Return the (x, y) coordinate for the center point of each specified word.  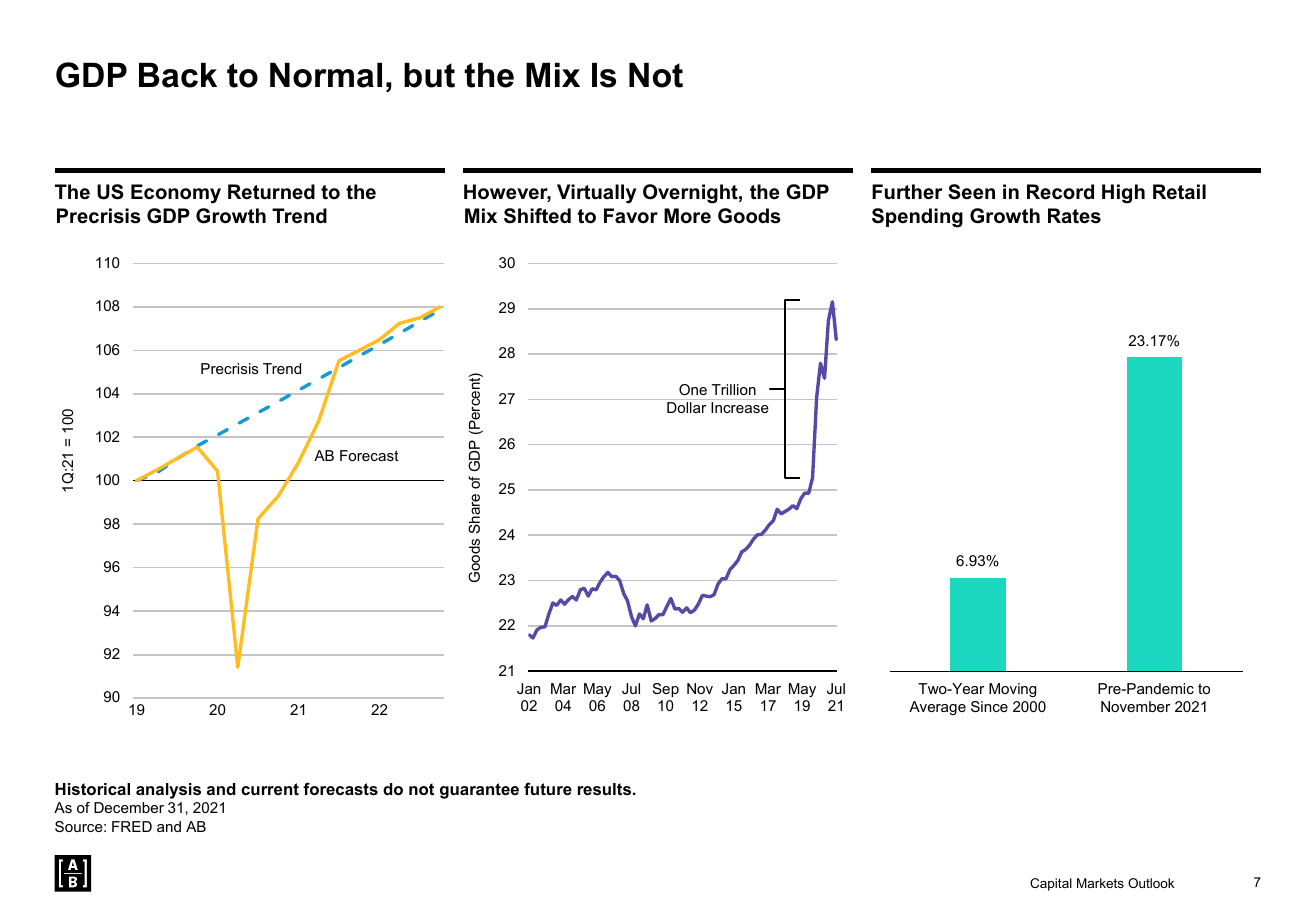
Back (178, 75)
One (693, 389)
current (270, 789)
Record (1060, 192)
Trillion (734, 389)
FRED (132, 826)
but (429, 75)
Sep (666, 690)
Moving (1012, 690)
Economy (176, 194)
